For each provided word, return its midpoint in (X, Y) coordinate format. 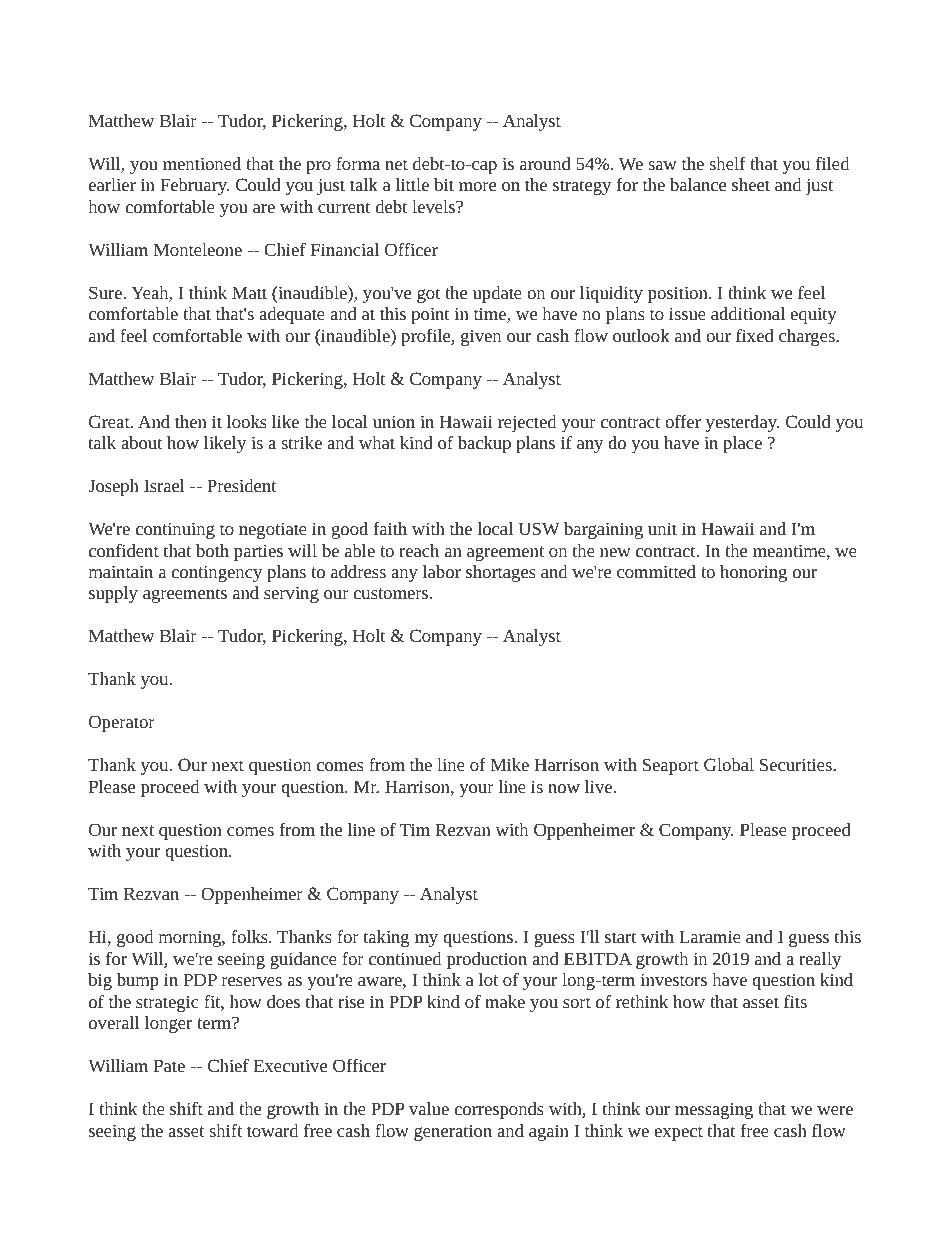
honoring (753, 573)
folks (250, 936)
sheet (751, 184)
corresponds (499, 1110)
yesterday (742, 423)
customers (392, 593)
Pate (169, 1065)
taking (386, 938)
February (194, 186)
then (191, 421)
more (477, 186)
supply (113, 594)
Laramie (710, 936)
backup (484, 444)
